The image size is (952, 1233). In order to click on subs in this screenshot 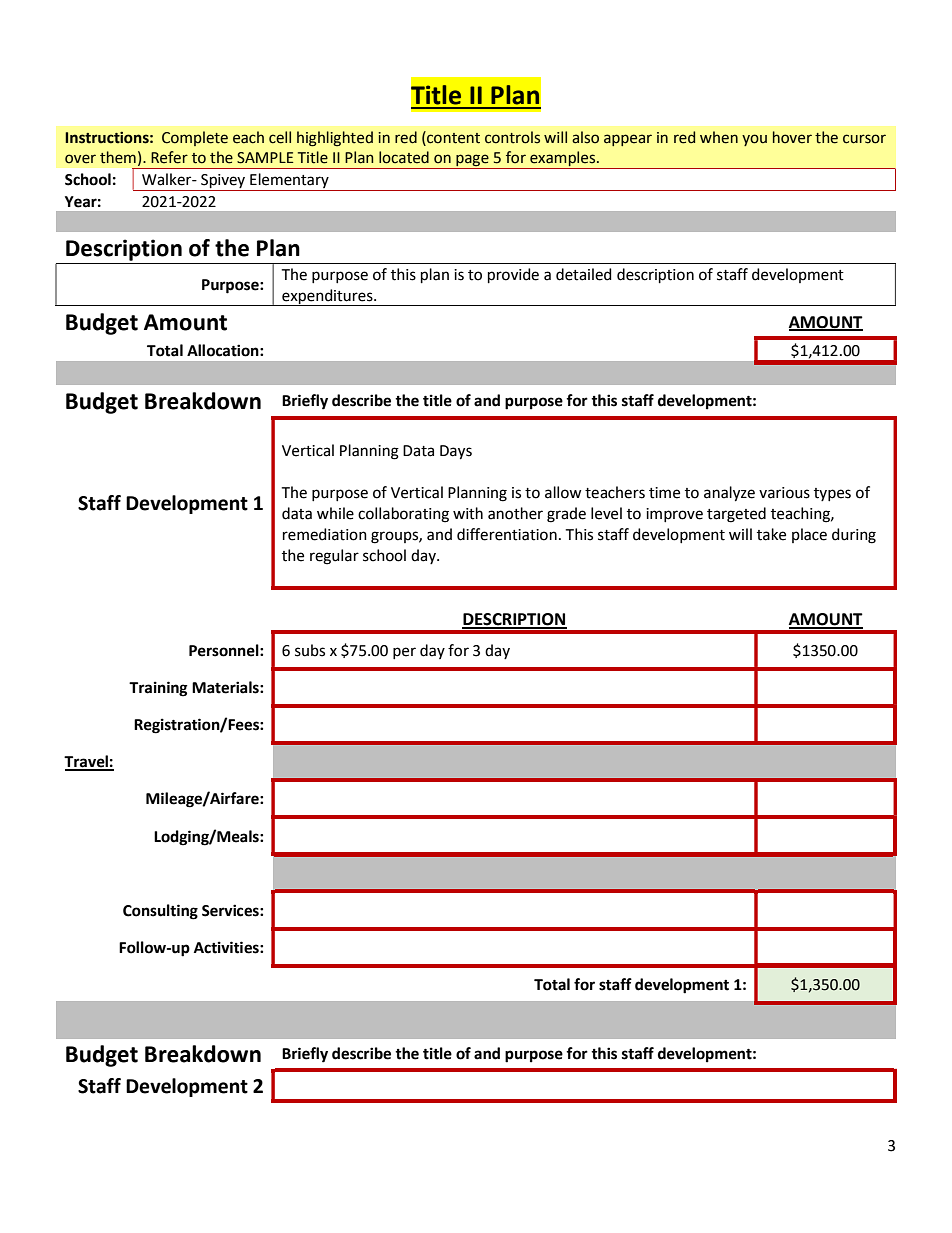, I will do `click(310, 650)`.
